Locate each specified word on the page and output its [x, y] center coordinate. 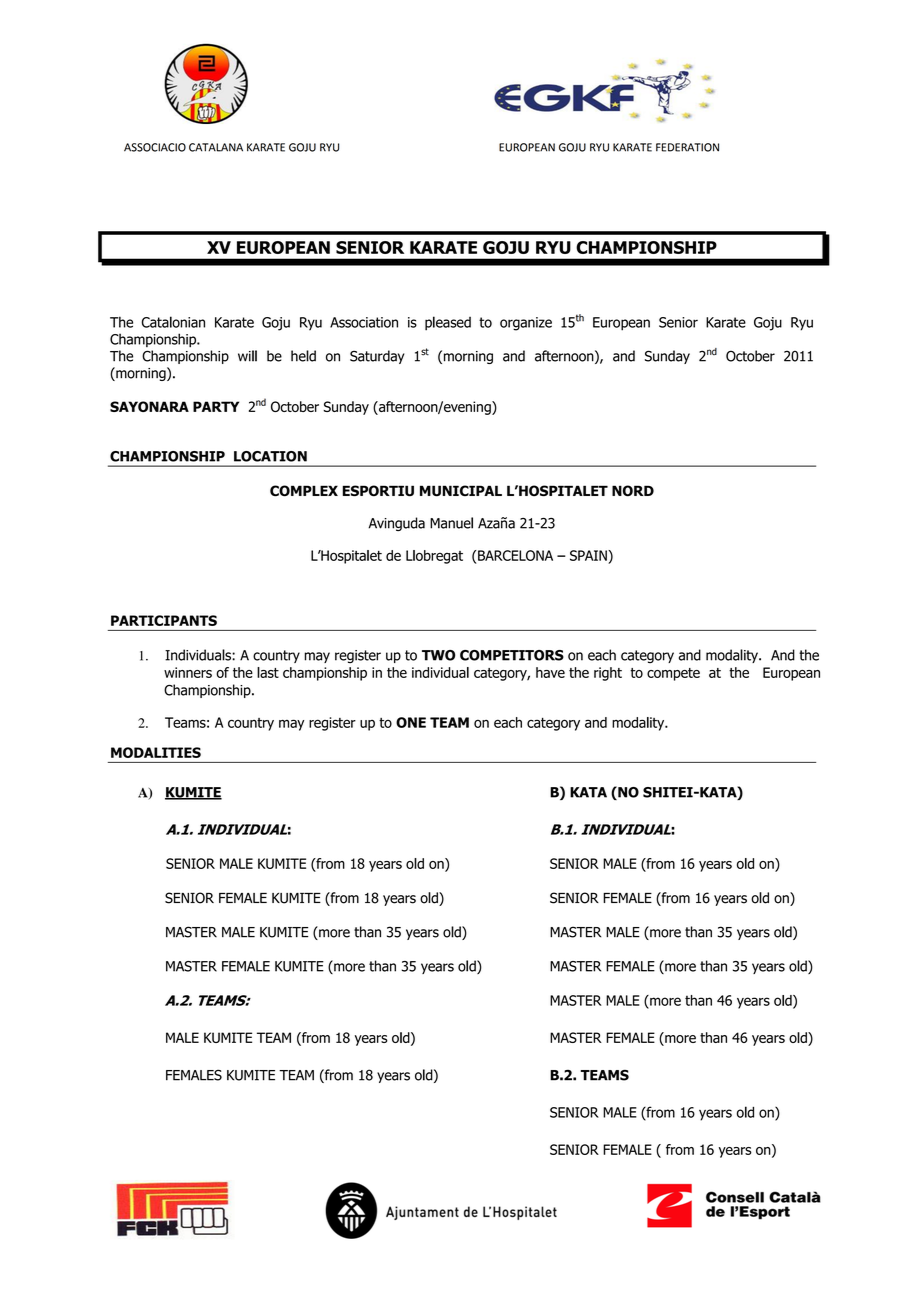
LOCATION [270, 456]
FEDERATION [687, 147]
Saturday [377, 357]
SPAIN [589, 555]
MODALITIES [156, 752]
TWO [438, 655]
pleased [448, 323]
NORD [633, 491]
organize [526, 324]
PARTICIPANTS [164, 620]
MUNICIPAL [461, 491]
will [247, 356]
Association [364, 322]
